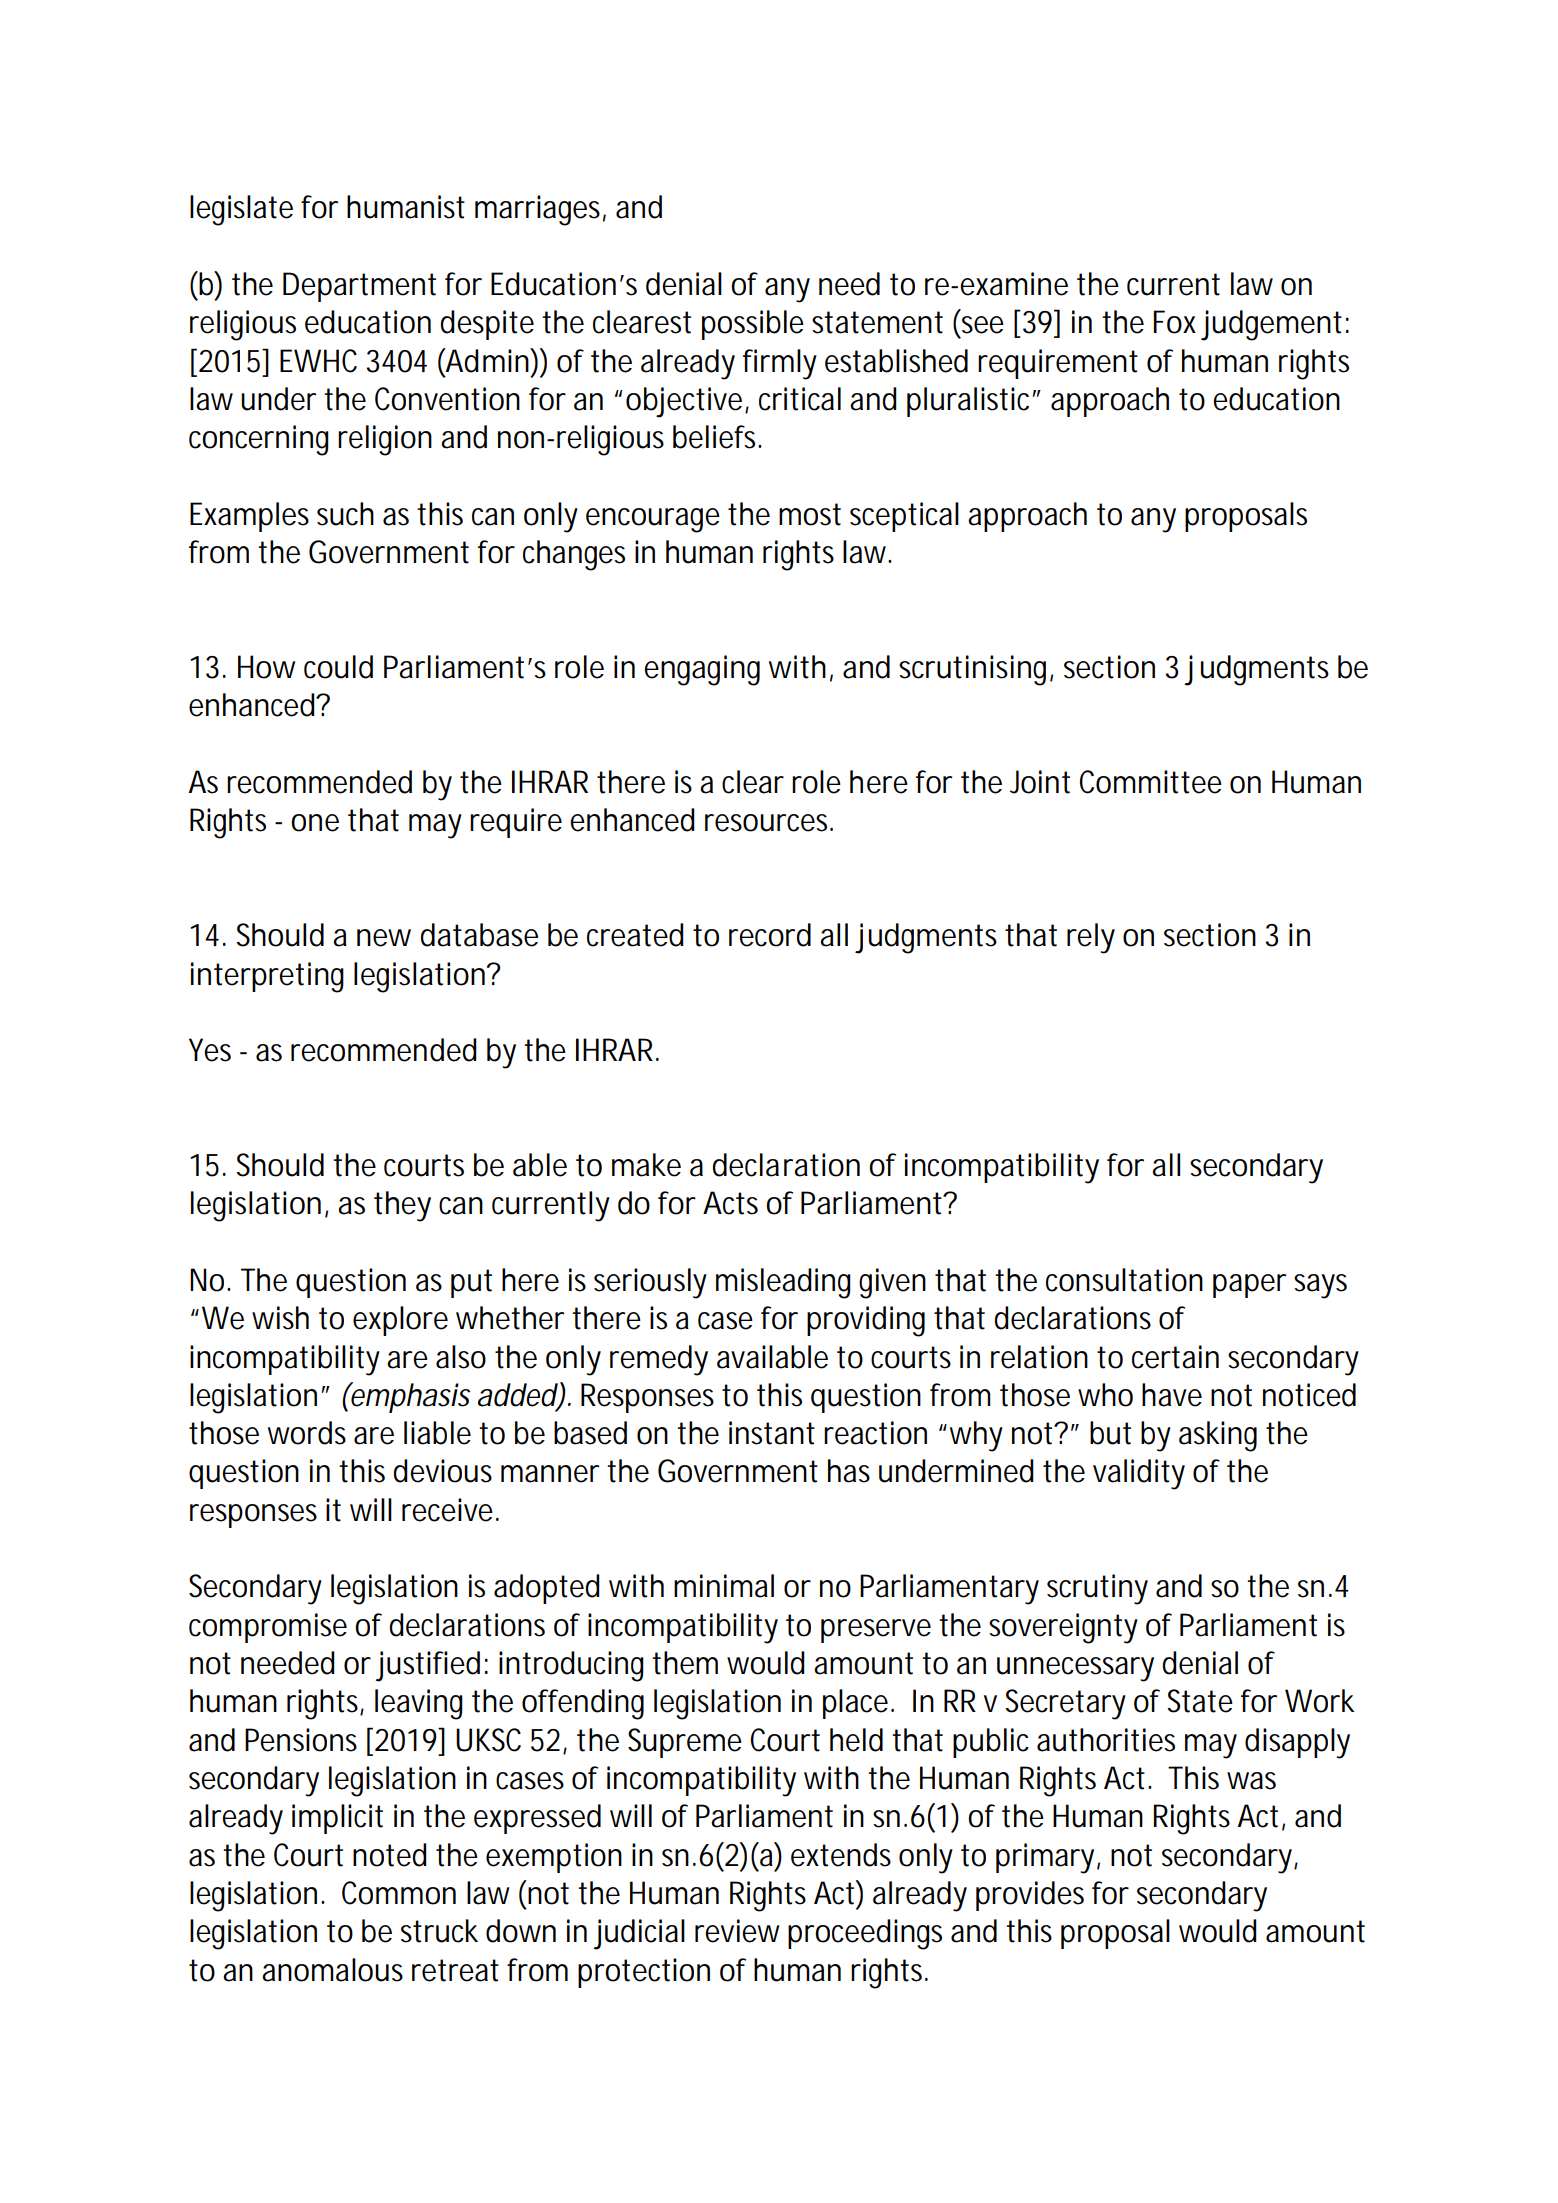 The image size is (1558, 2203). I want to click on Committee, so click(1150, 782).
